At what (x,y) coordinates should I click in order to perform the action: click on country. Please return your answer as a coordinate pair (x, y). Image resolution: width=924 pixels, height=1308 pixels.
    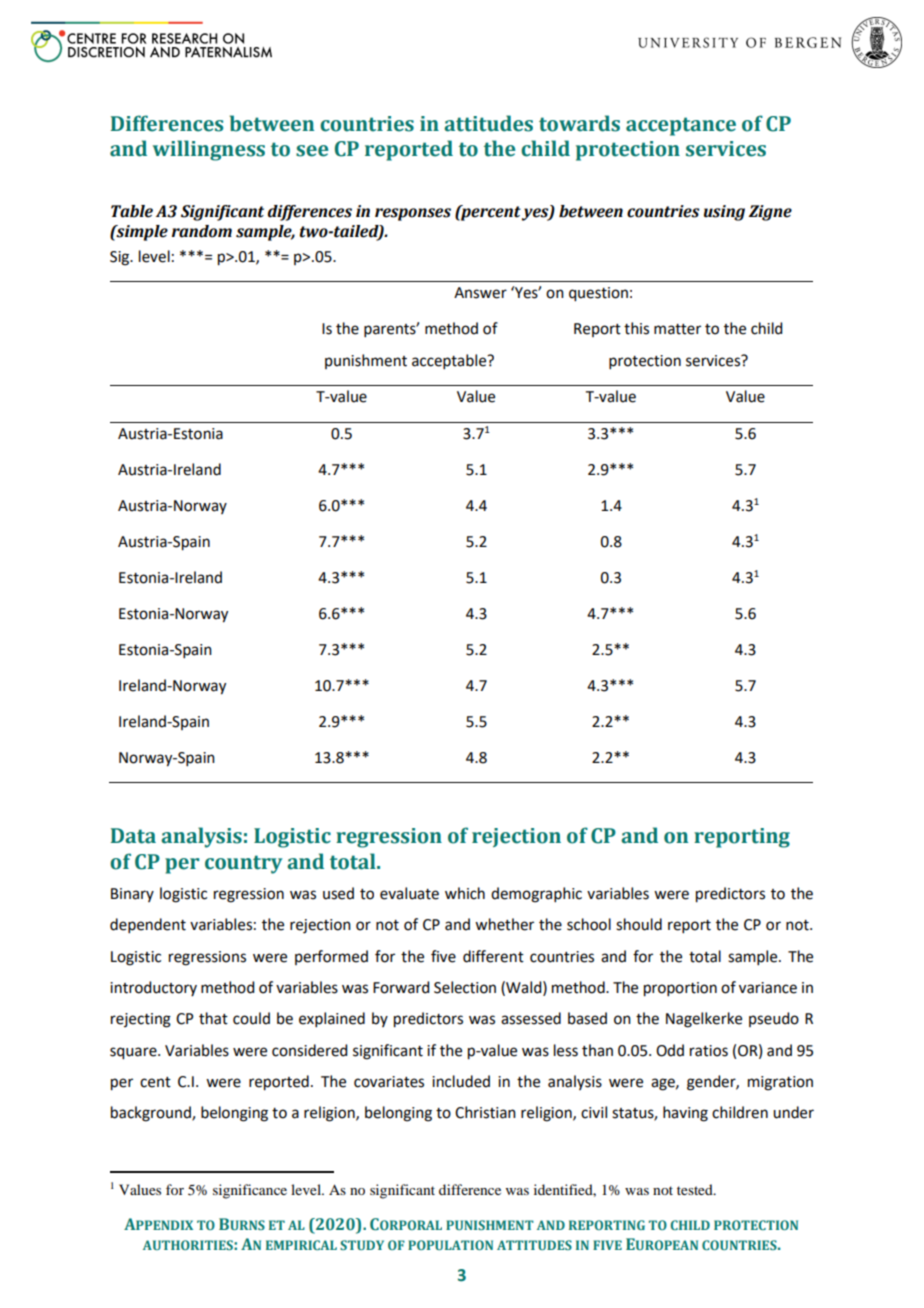
    Looking at the image, I should click on (243, 864).
